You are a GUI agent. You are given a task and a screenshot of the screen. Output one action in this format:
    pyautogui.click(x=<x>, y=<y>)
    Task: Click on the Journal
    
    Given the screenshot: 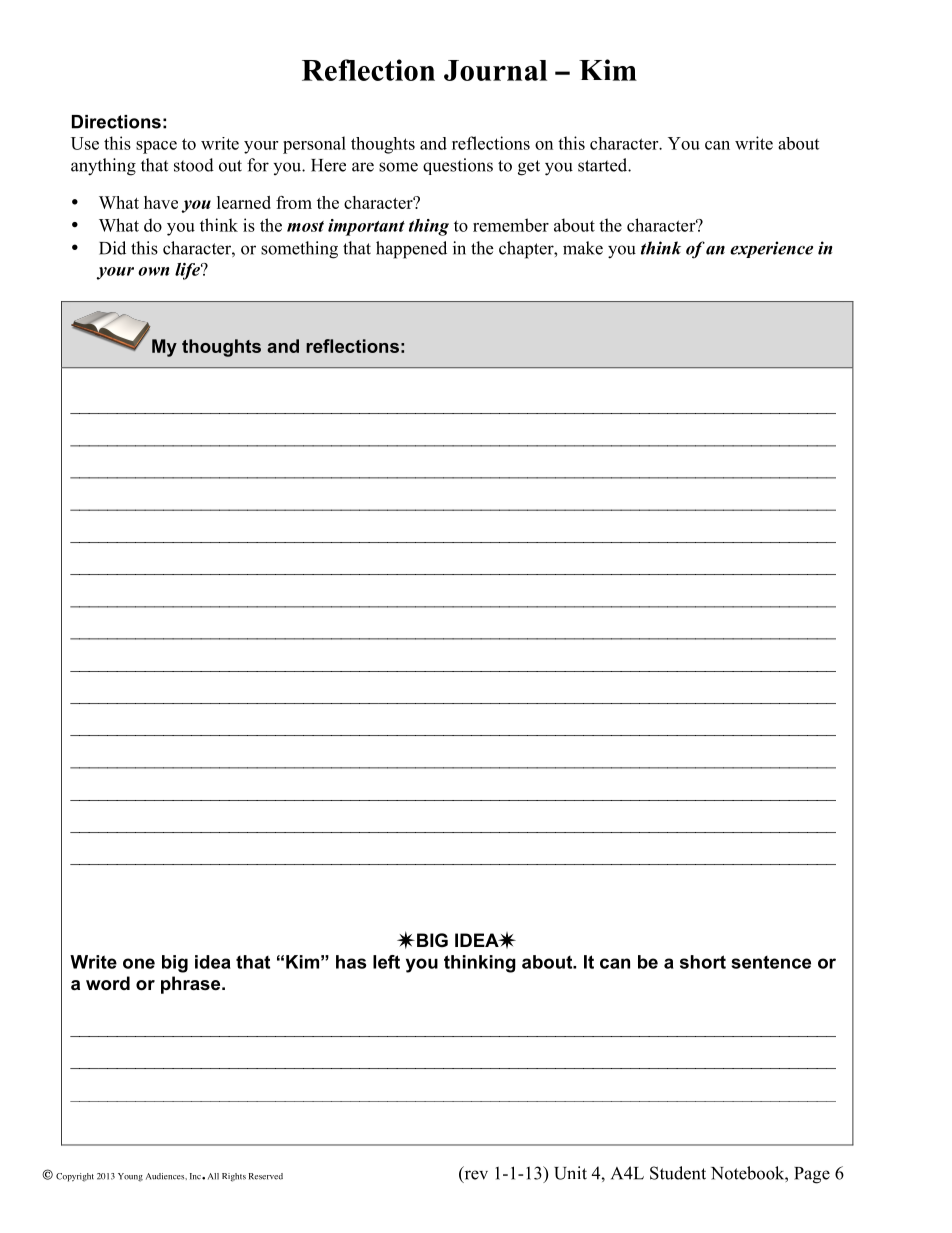 What is the action you would take?
    pyautogui.click(x=495, y=70)
